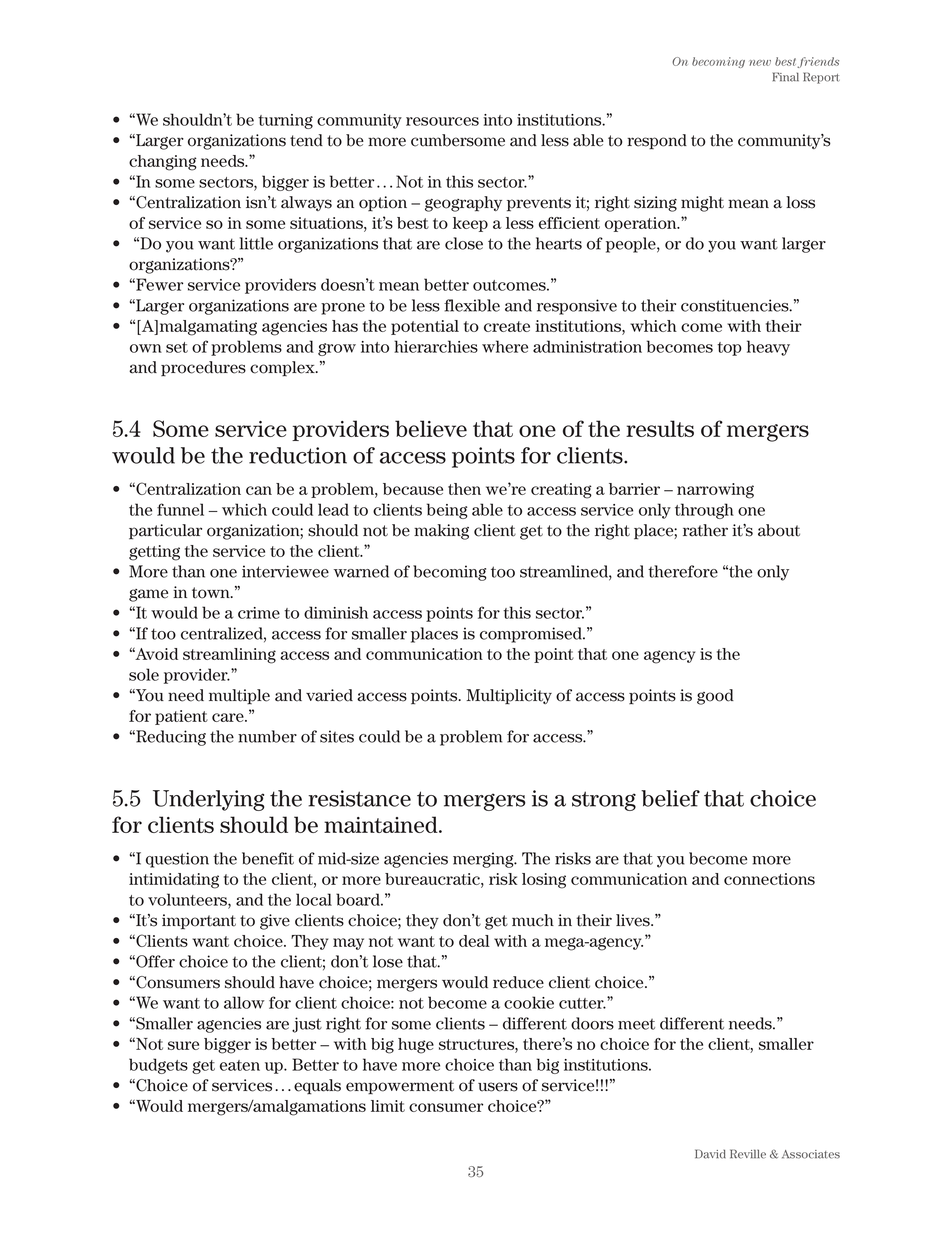  I want to click on resources, so click(442, 121).
